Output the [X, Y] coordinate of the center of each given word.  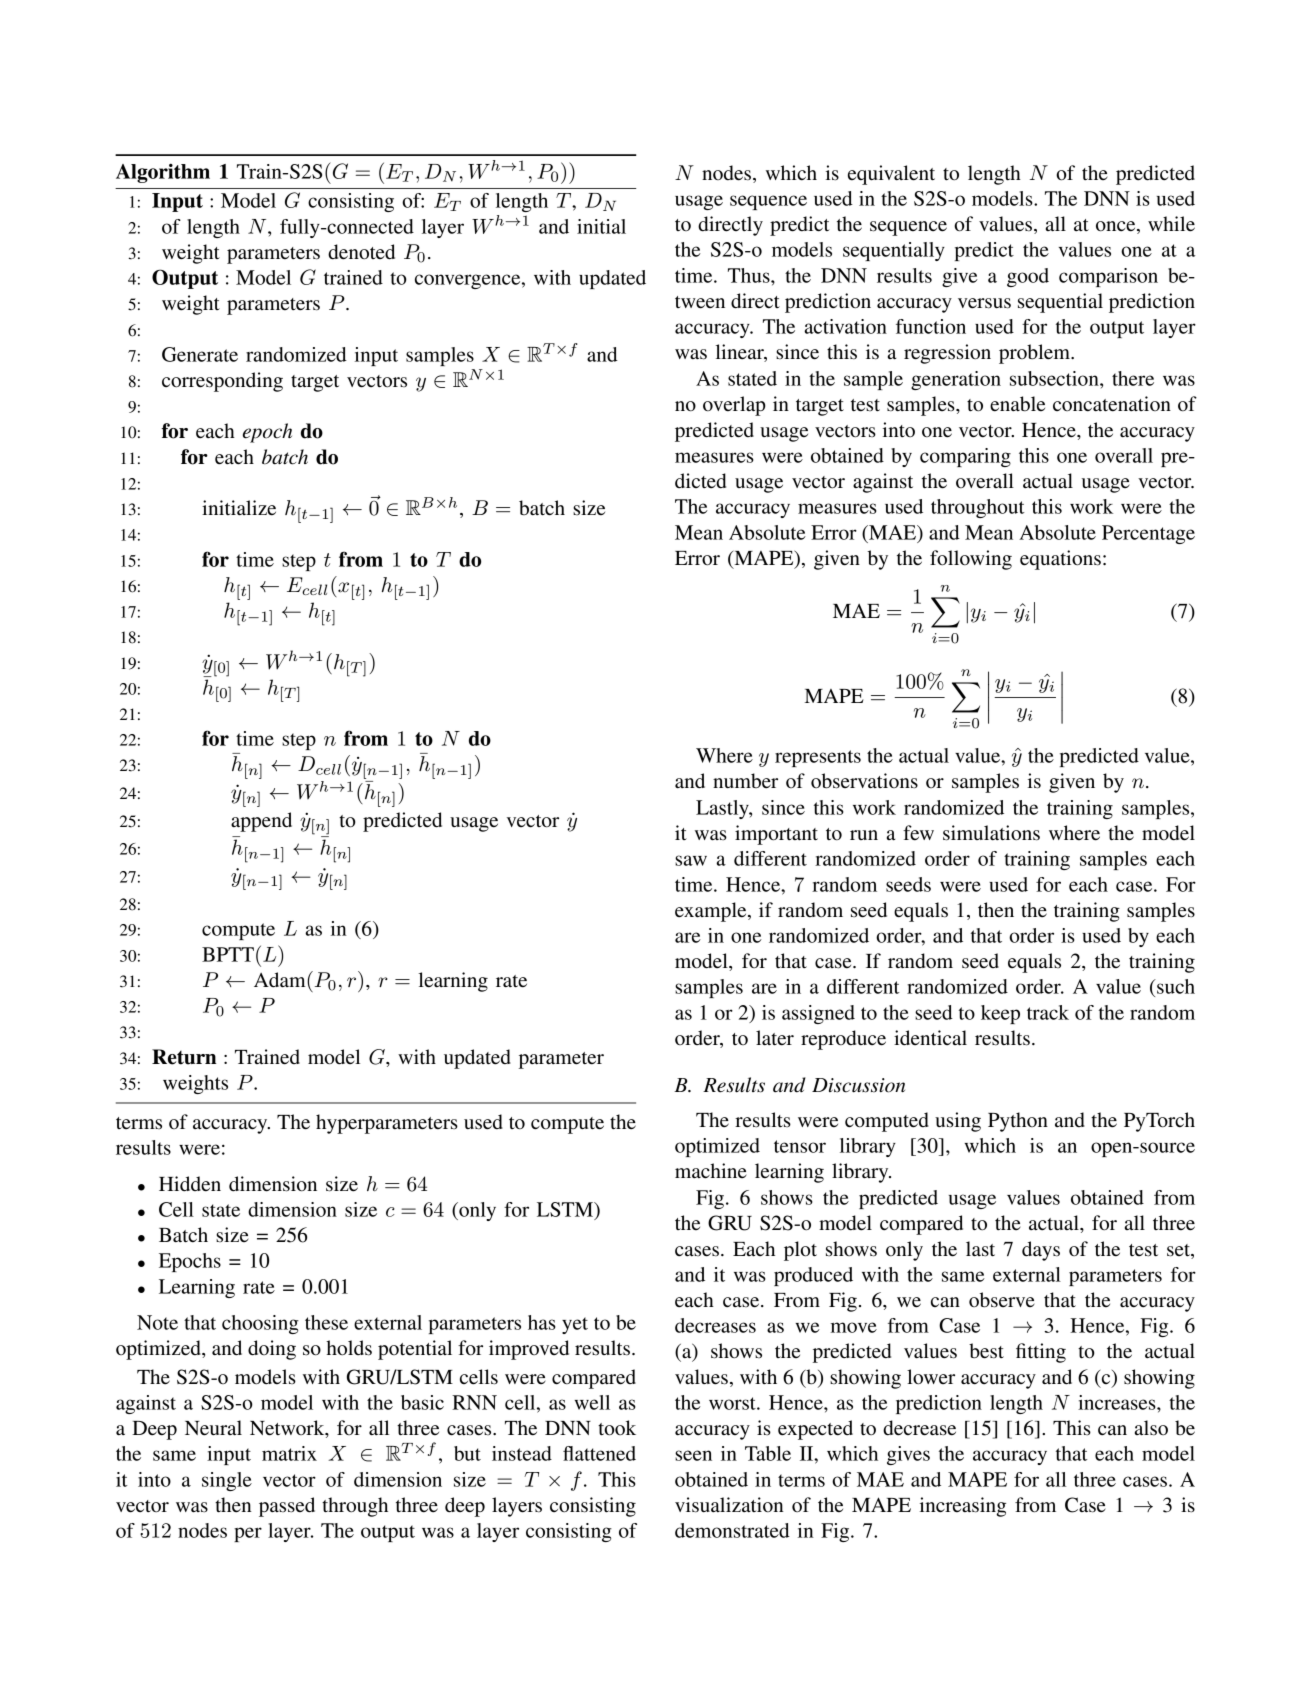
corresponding [222, 382]
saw [691, 860]
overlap [734, 406]
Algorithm [163, 173]
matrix [289, 1453]
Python [1018, 1122]
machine [711, 1171]
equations [1060, 560]
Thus [750, 275]
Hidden [190, 1184]
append [261, 822]
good [1028, 277]
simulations [991, 833]
